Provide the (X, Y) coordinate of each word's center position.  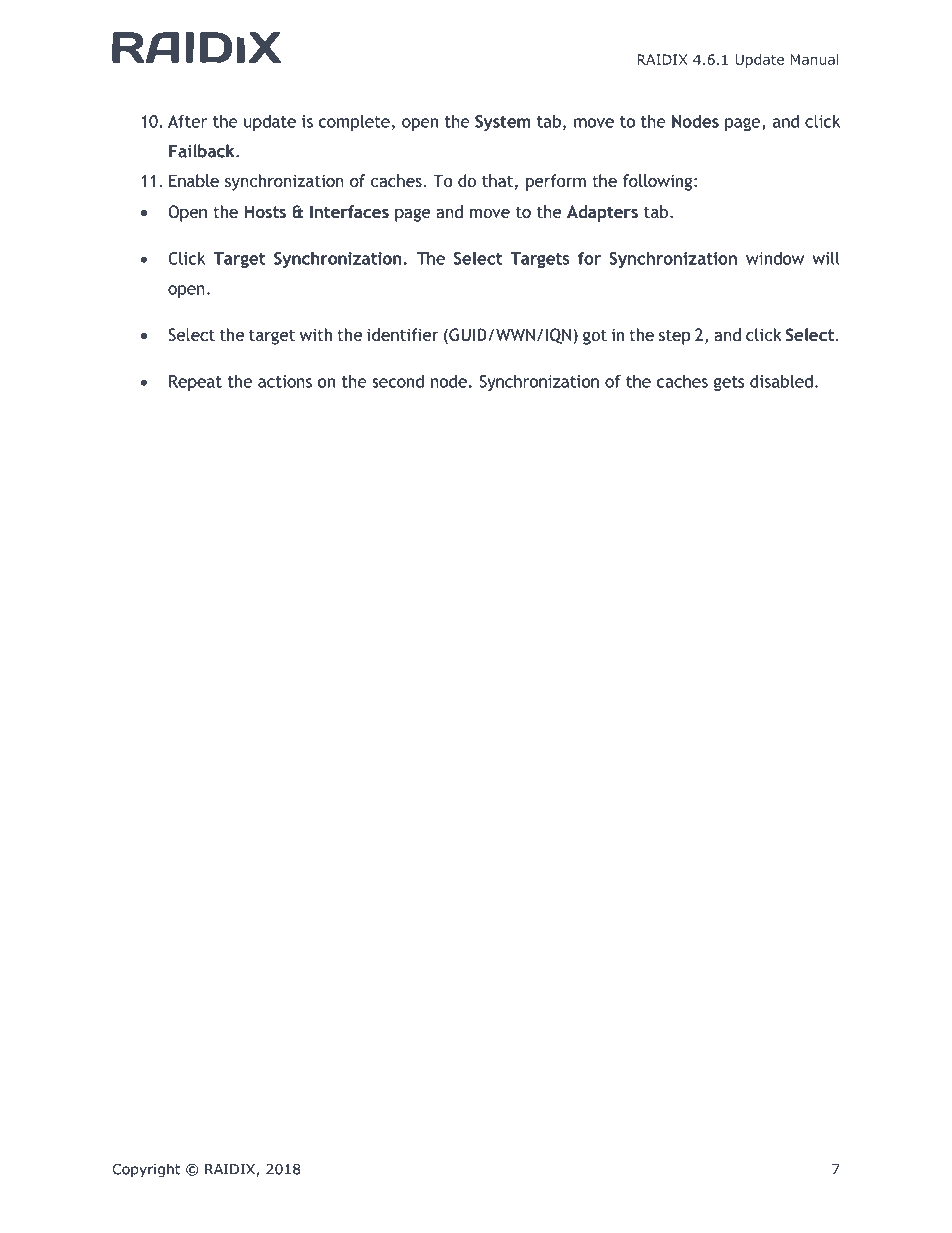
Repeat (195, 383)
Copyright (146, 1170)
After (187, 121)
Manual (815, 59)
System (502, 123)
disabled (781, 381)
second (398, 381)
